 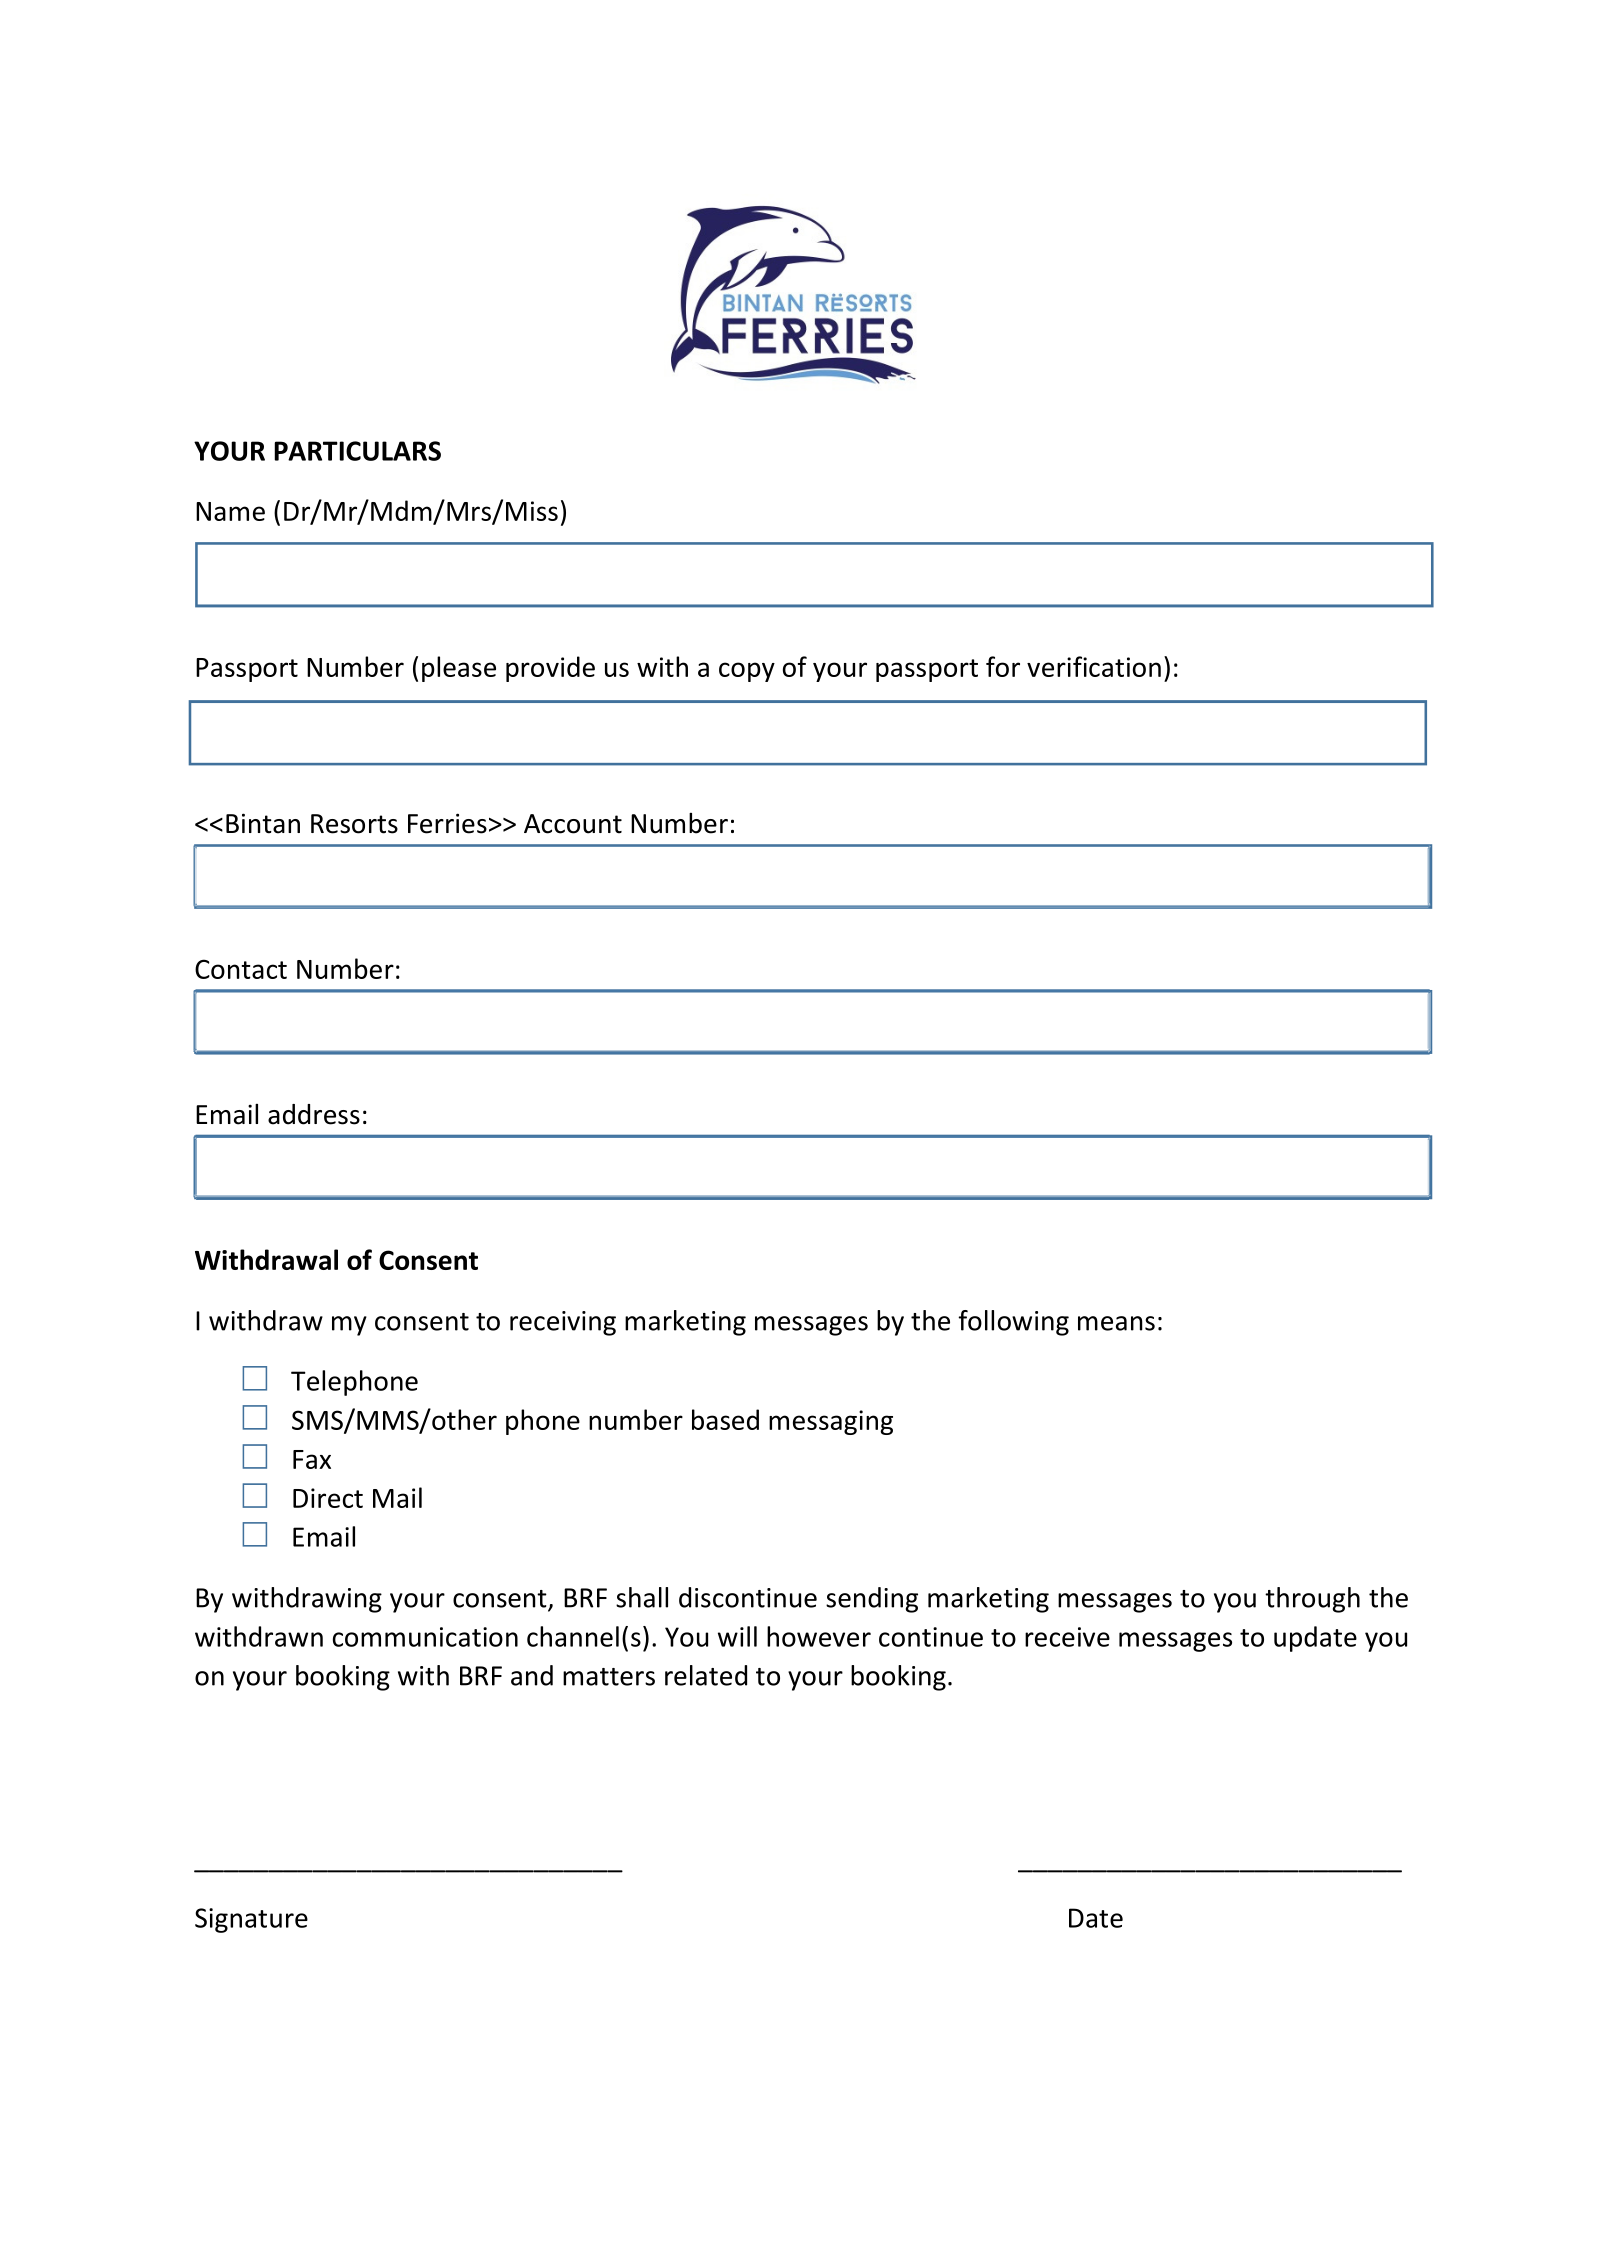 What do you see at coordinates (357, 451) in the page?
I see `PARTICULARS` at bounding box center [357, 451].
